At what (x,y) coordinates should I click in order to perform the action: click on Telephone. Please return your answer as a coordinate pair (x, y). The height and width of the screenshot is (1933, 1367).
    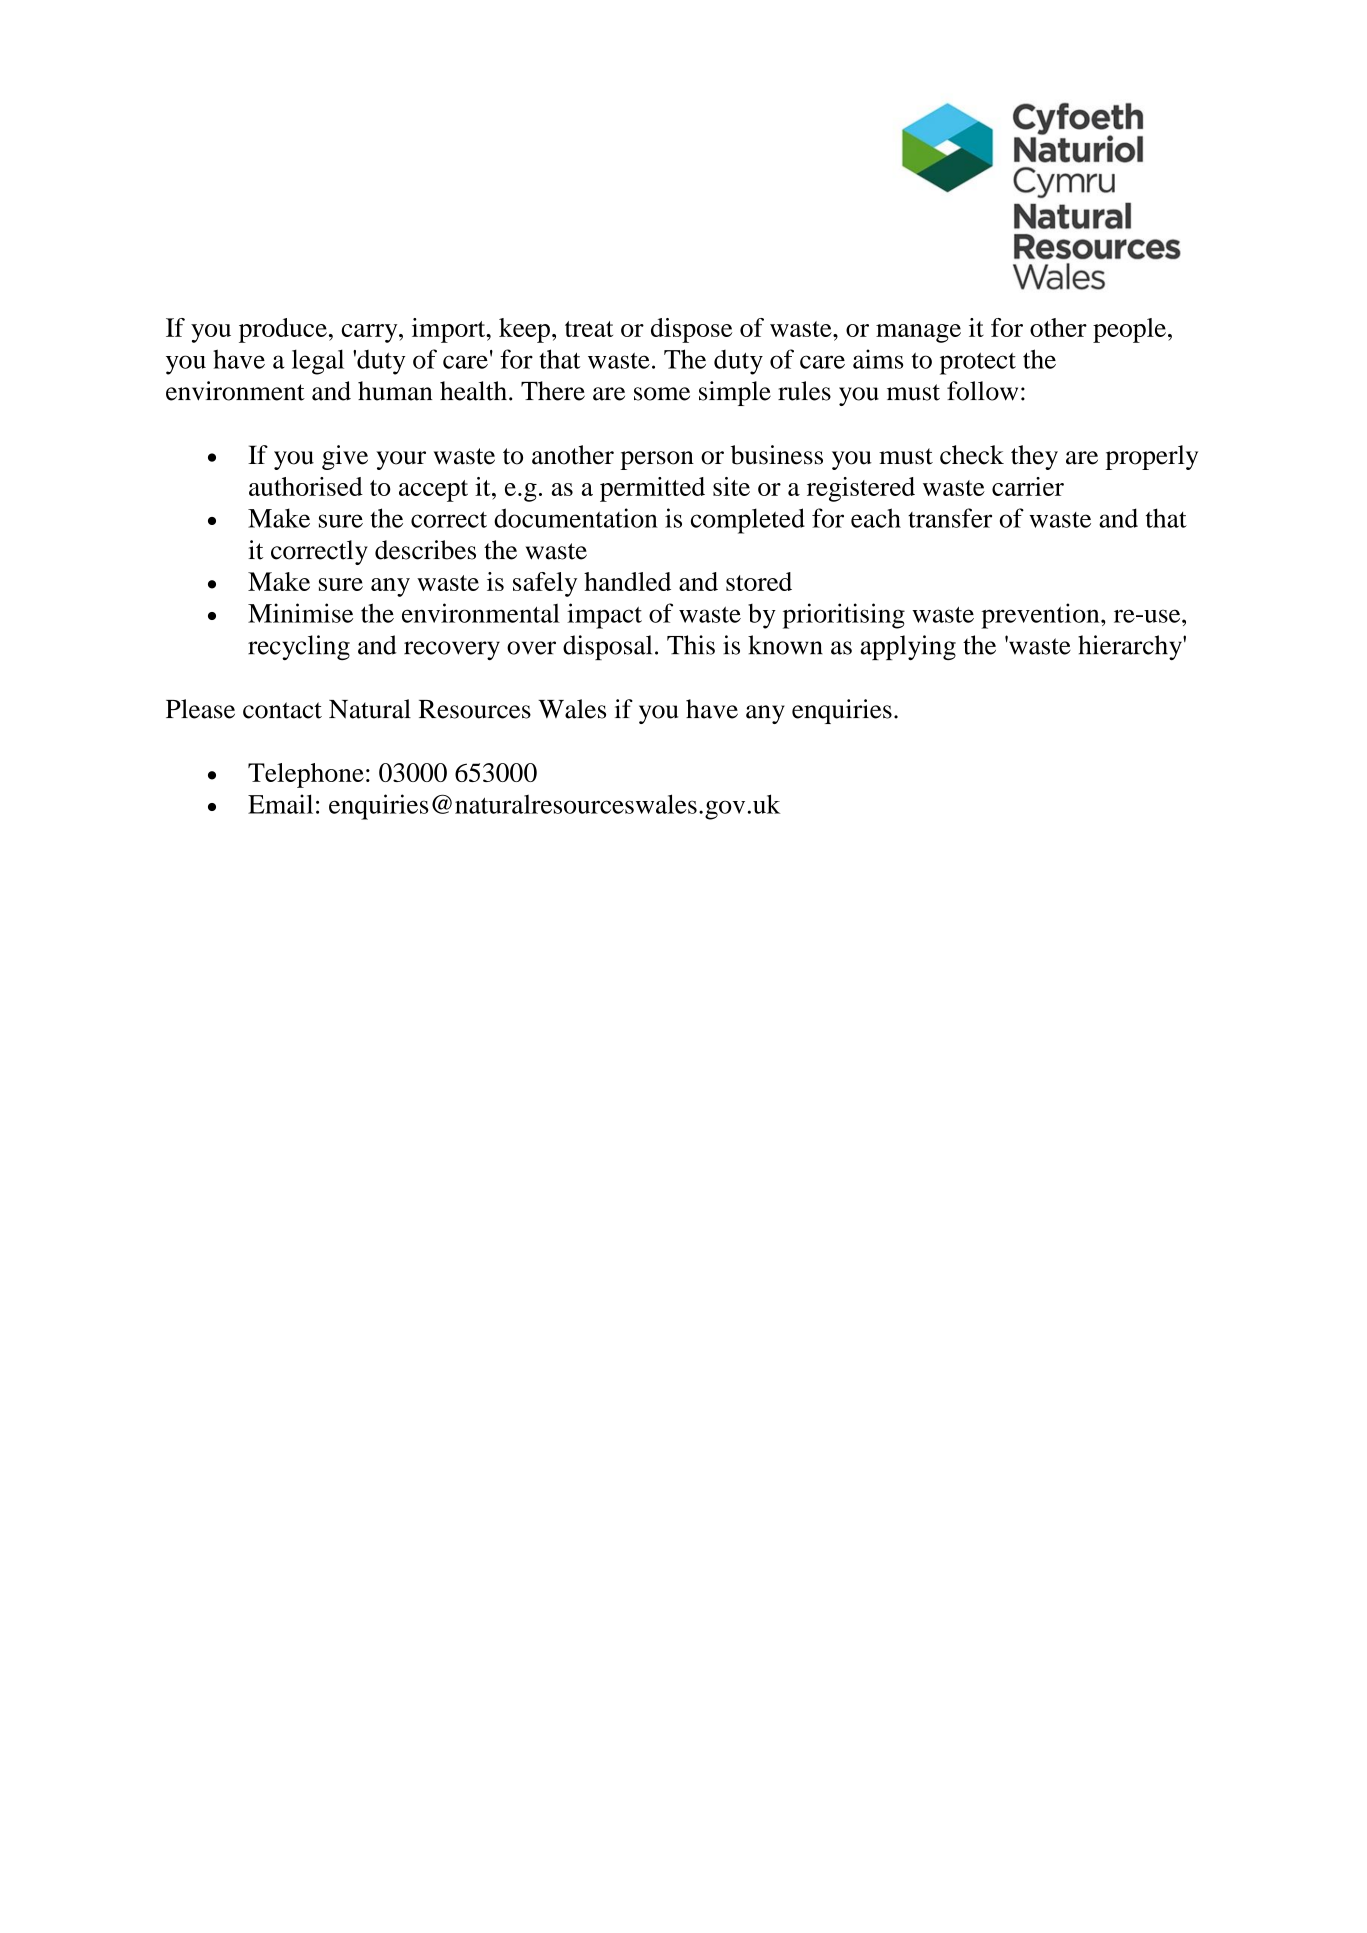
    Looking at the image, I should click on (306, 775).
